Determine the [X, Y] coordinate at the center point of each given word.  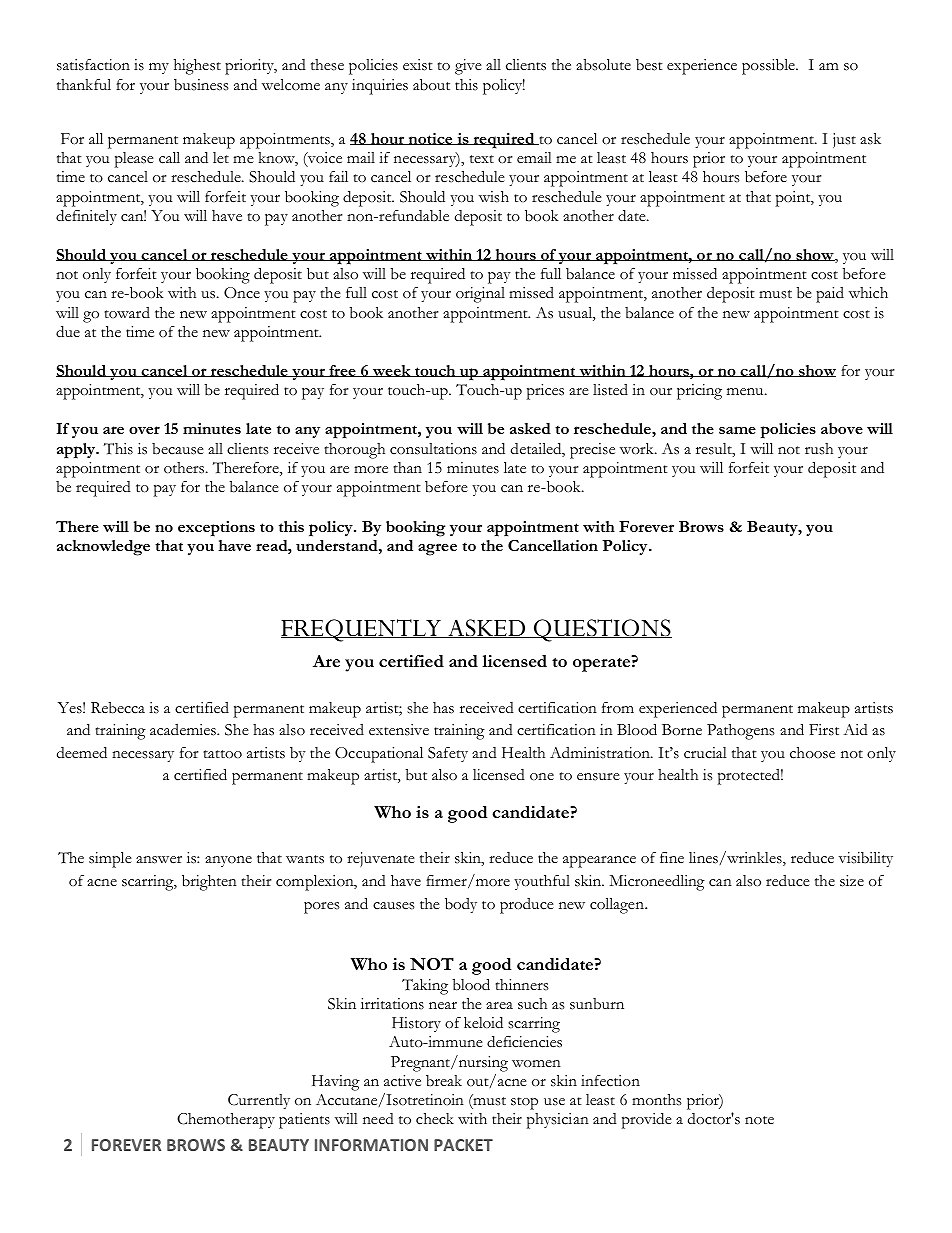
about [431, 85]
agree [437, 549]
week [392, 371]
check [435, 1119]
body [461, 905]
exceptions [216, 529]
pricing [699, 392]
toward [127, 313]
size [852, 881]
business [201, 85]
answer [159, 860]
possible [769, 67]
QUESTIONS [602, 630]
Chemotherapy [226, 1121]
